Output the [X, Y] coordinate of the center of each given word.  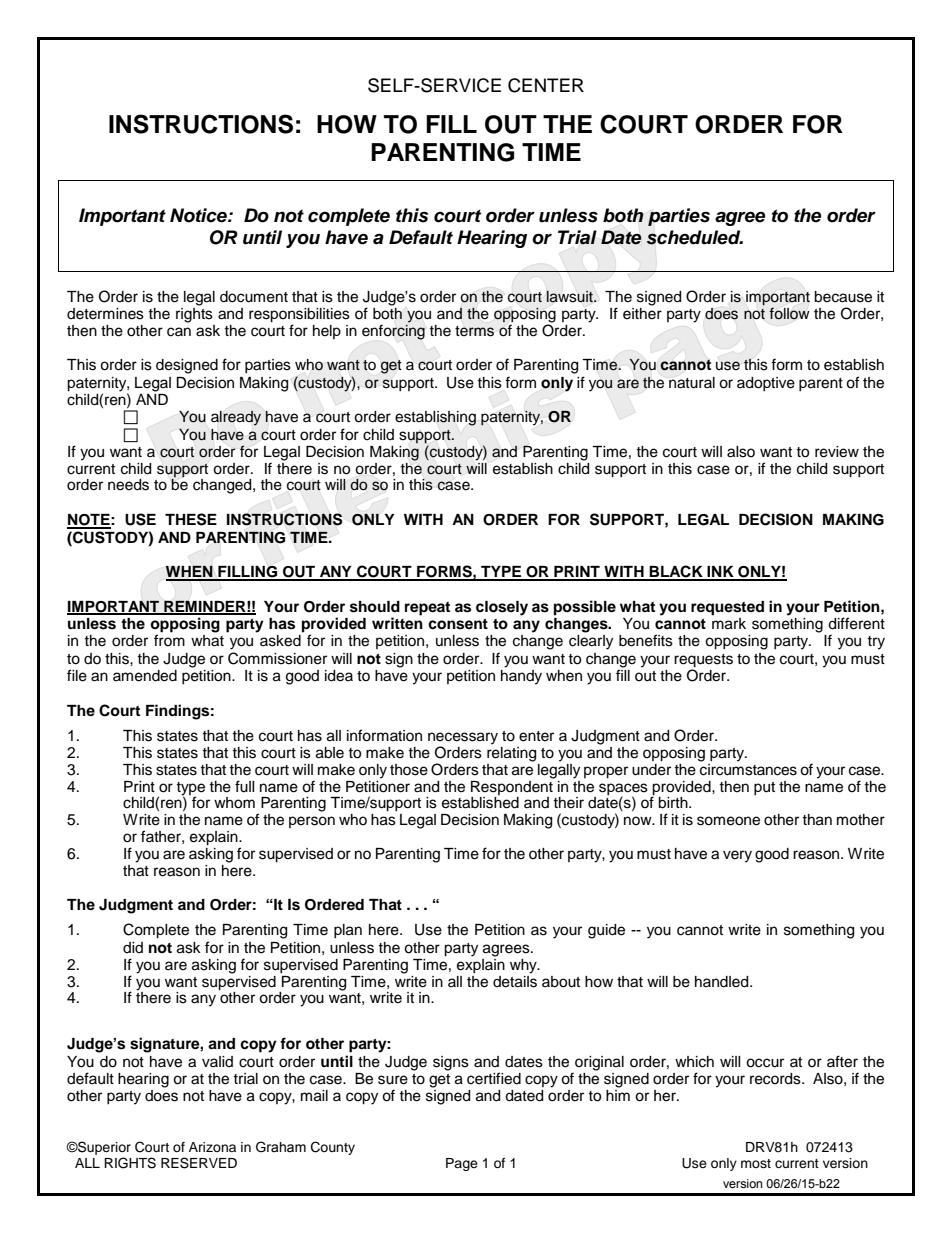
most [756, 1163]
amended [145, 676]
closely [502, 608]
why [524, 966]
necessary [463, 739]
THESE [191, 519]
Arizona [212, 1147]
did [133, 947]
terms [474, 331]
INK [720, 573]
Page [462, 1164]
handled [723, 982]
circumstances [748, 768]
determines [105, 314]
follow [789, 313]
